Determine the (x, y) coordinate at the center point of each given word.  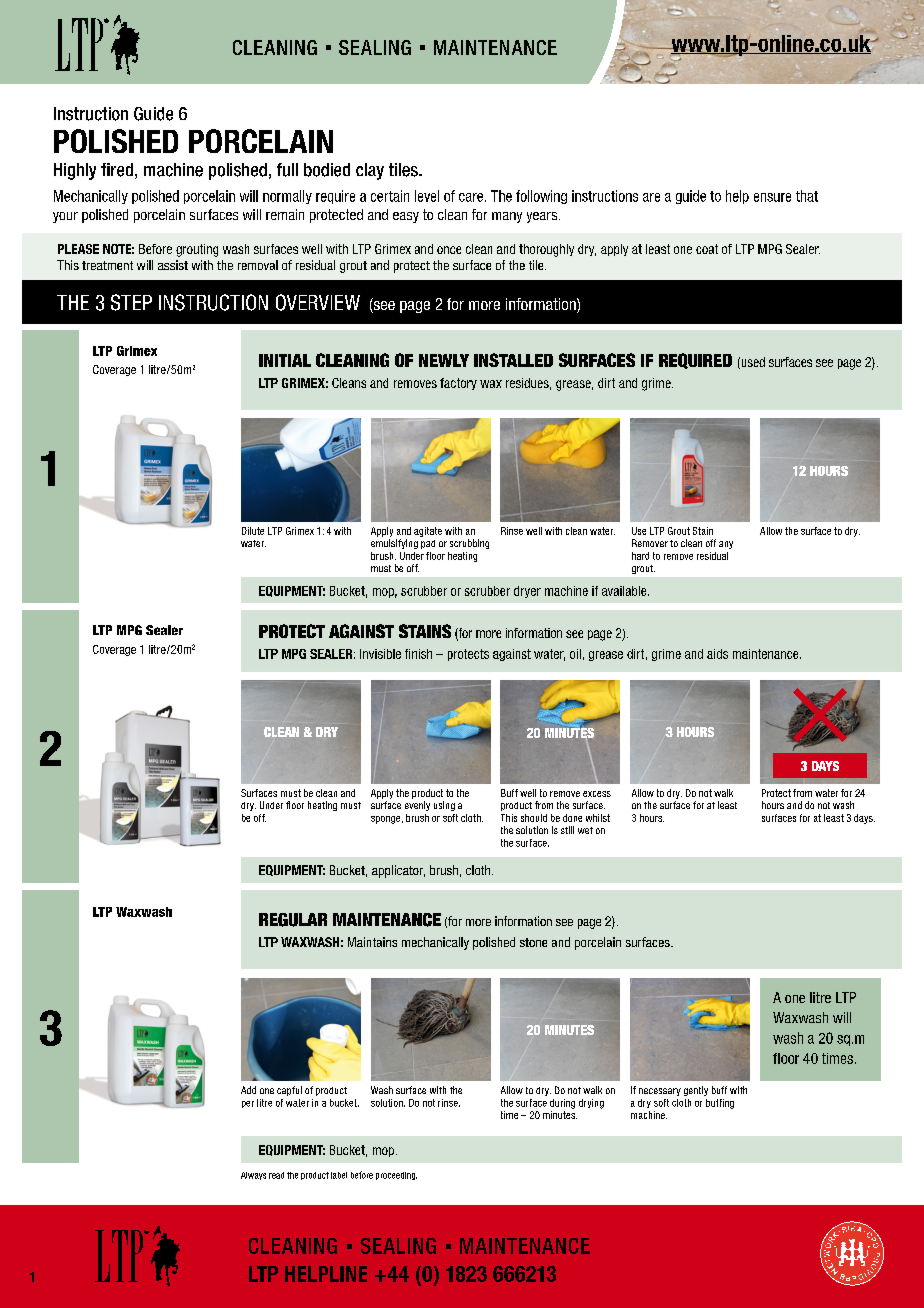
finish (418, 654)
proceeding (396, 1176)
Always (253, 1176)
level (427, 196)
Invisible (380, 654)
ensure (772, 197)
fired (117, 170)
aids (717, 654)
